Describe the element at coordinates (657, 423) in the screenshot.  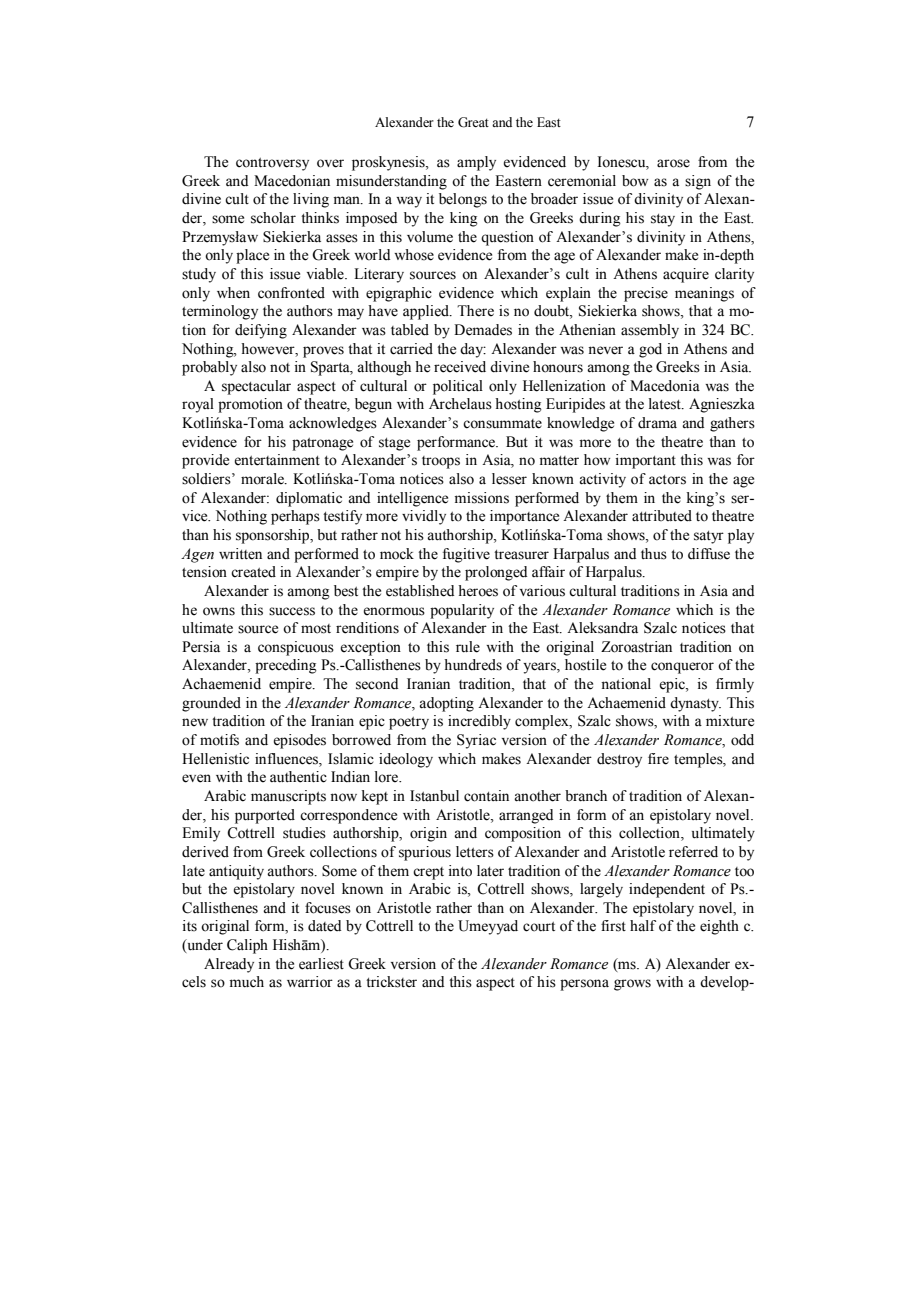
I see `drama` at that location.
